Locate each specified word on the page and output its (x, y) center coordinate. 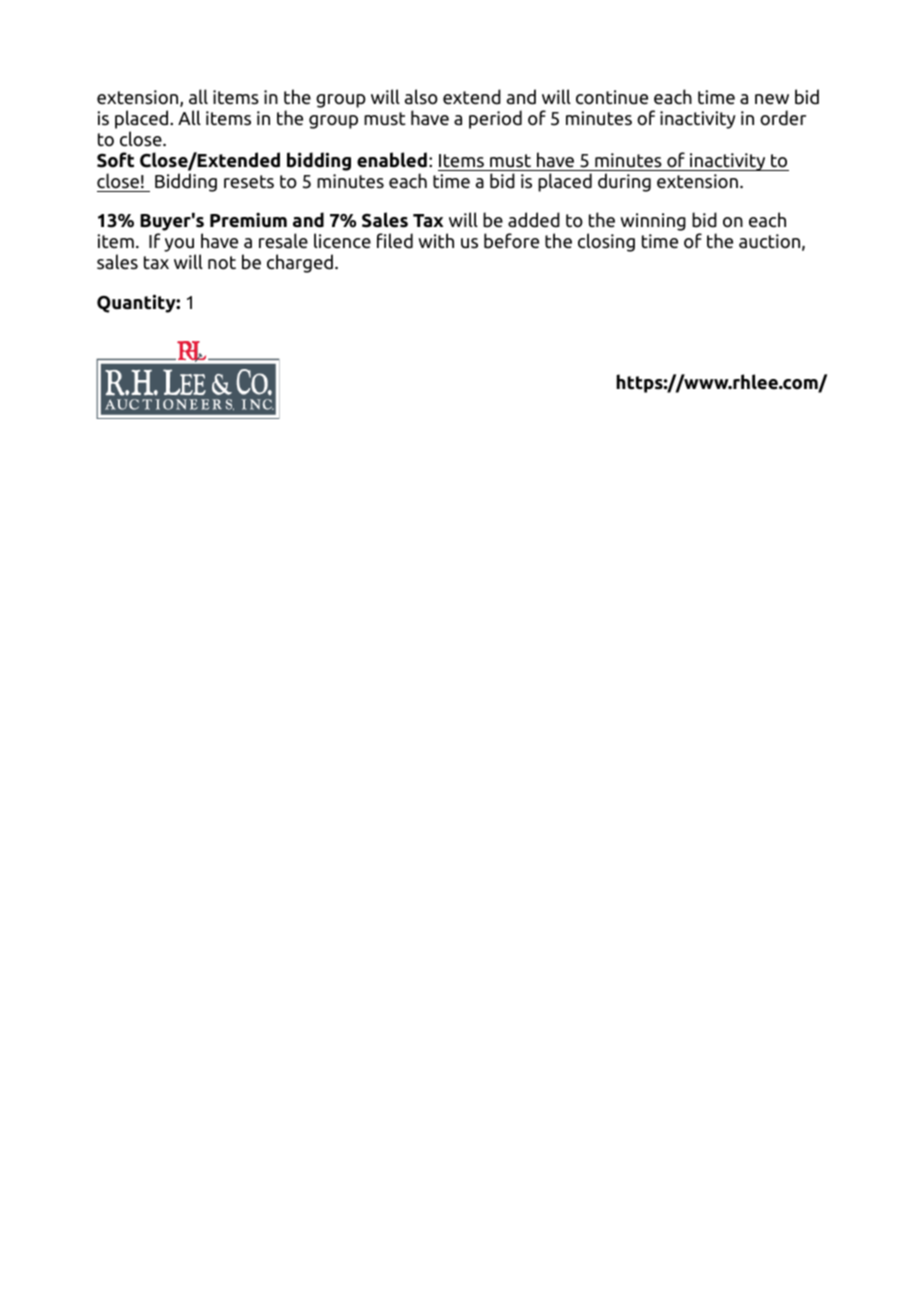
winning (653, 222)
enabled (392, 160)
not (222, 263)
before (511, 241)
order (783, 118)
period (495, 119)
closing (606, 242)
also (421, 97)
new (772, 99)
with (436, 240)
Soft (115, 160)
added (534, 220)
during (624, 182)
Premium (248, 220)
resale (283, 241)
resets (249, 182)
